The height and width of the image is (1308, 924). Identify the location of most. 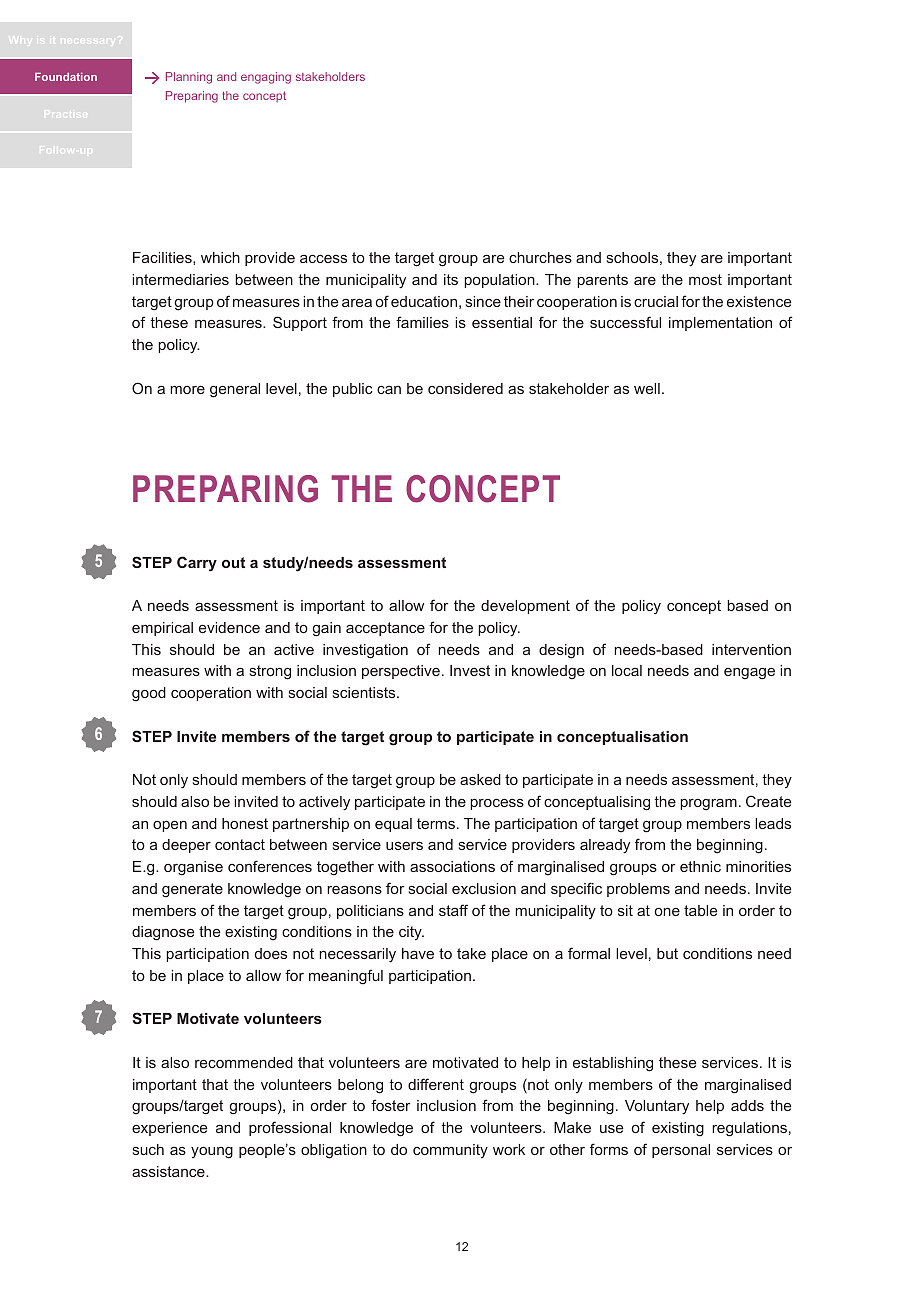
(705, 279).
